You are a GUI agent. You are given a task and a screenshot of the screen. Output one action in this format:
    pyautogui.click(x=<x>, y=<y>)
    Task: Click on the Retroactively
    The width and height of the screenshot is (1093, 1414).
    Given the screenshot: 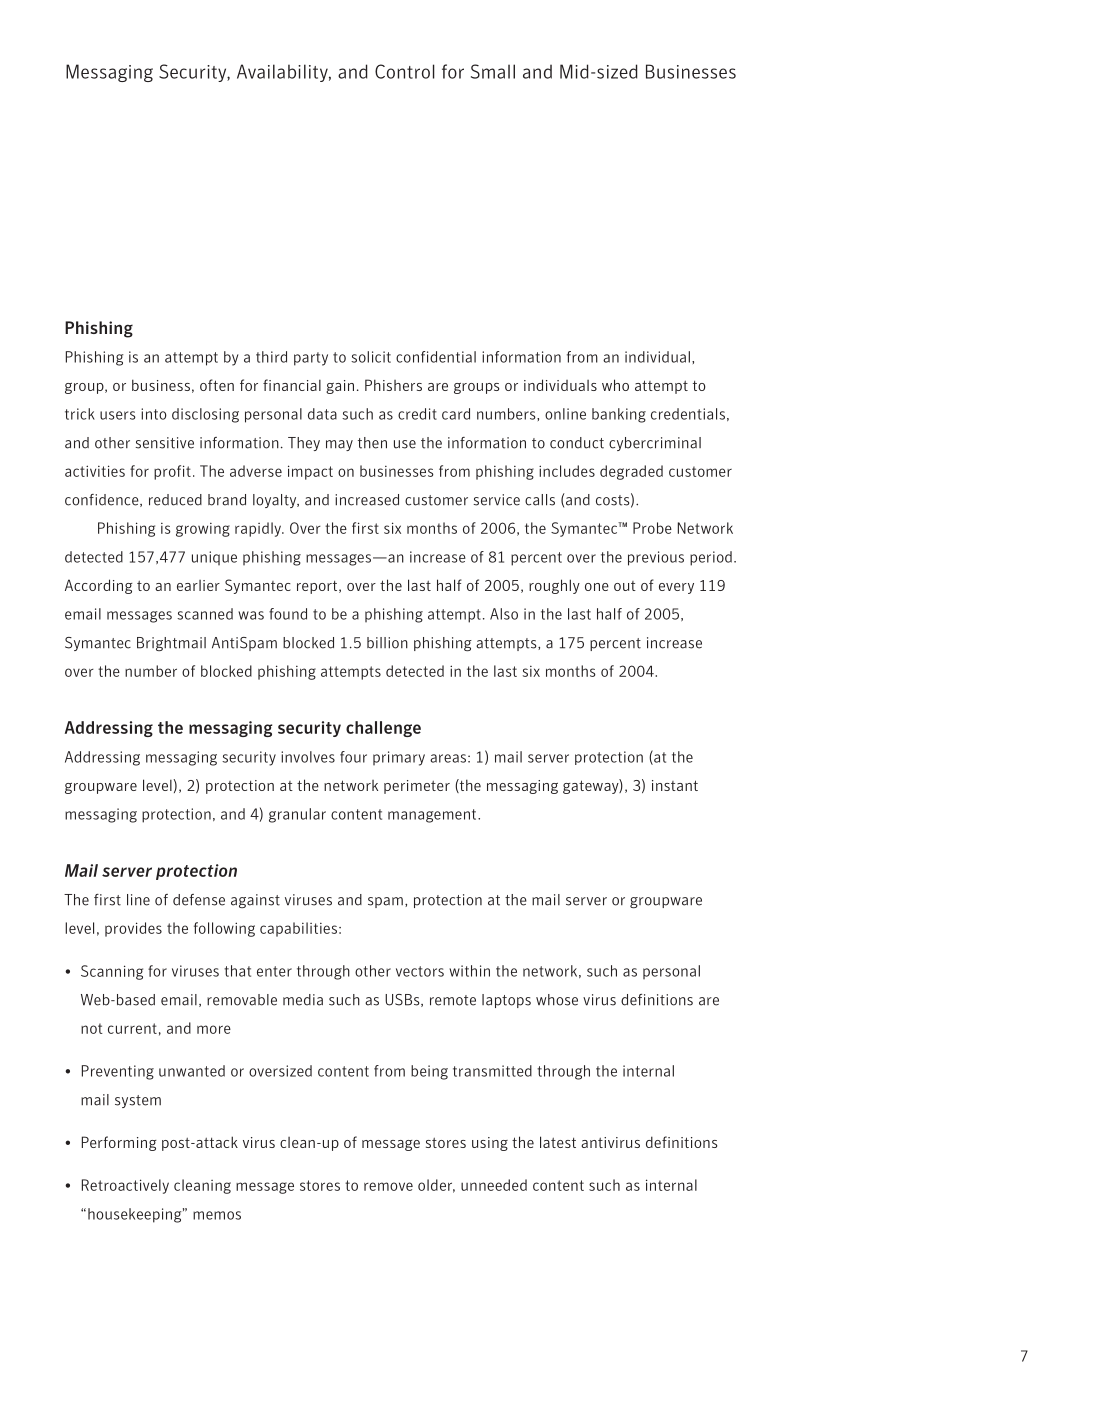 What is the action you would take?
    pyautogui.click(x=125, y=1186)
